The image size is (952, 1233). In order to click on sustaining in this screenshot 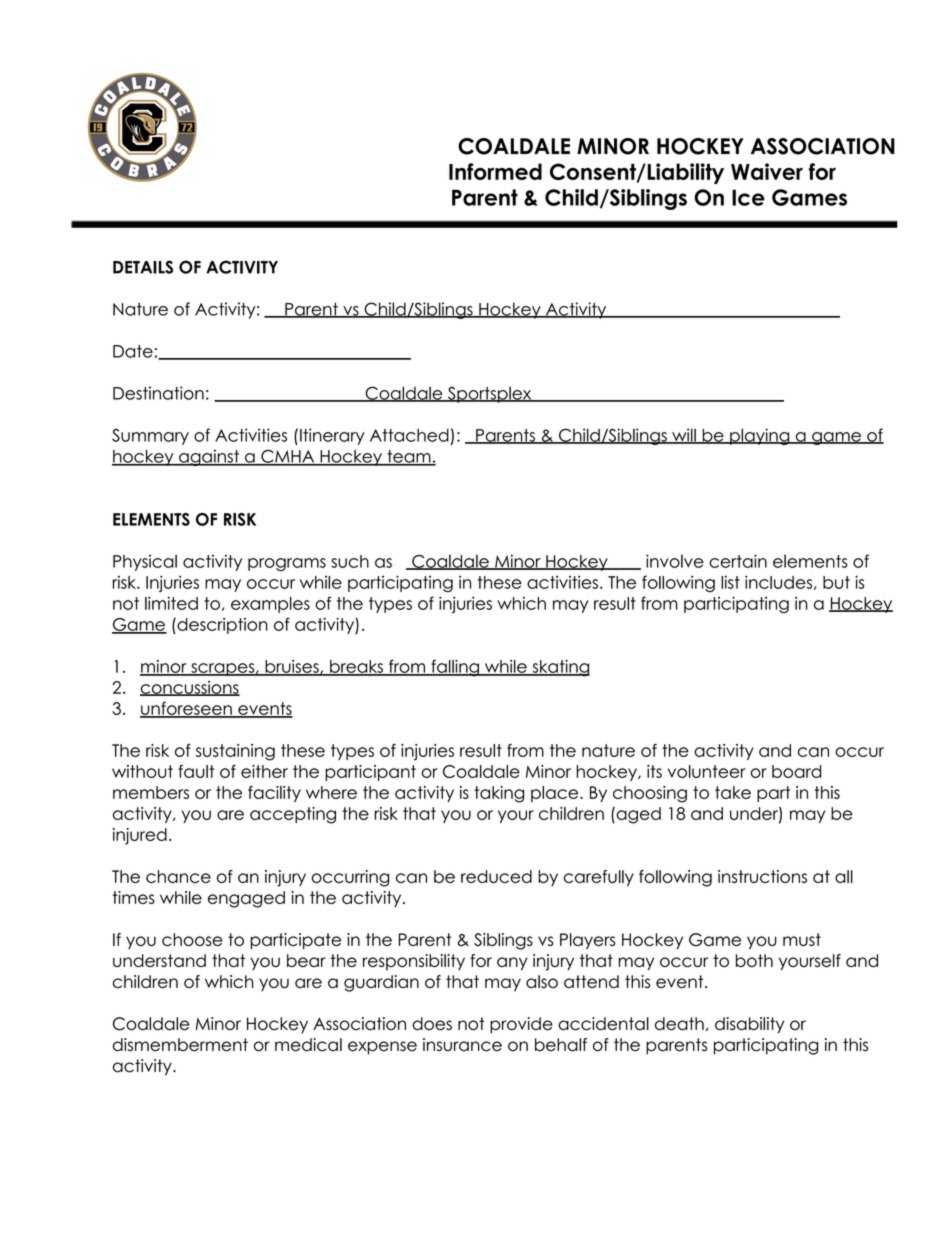, I will do `click(235, 752)`.
